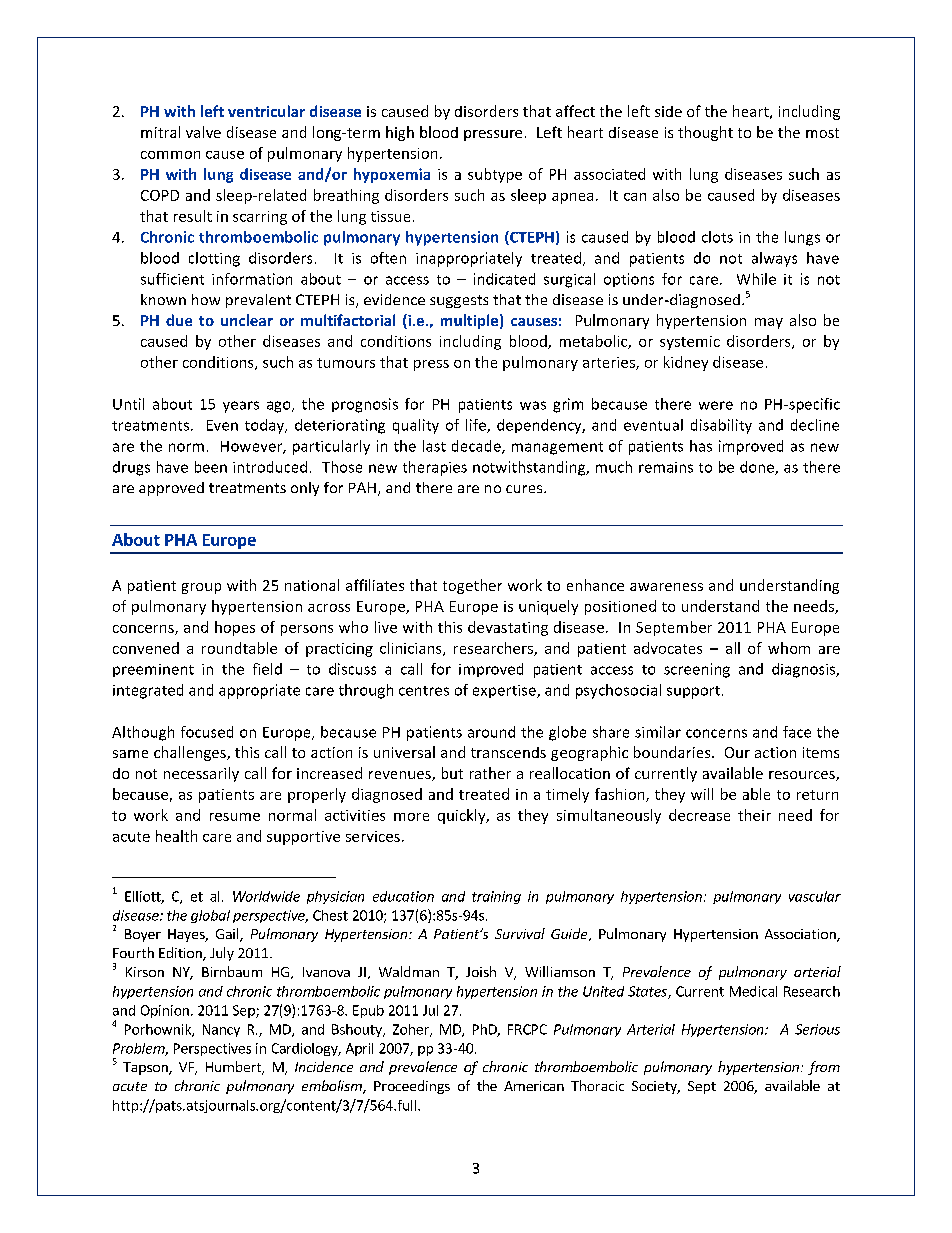  I want to click on Humbert, so click(234, 1068).
